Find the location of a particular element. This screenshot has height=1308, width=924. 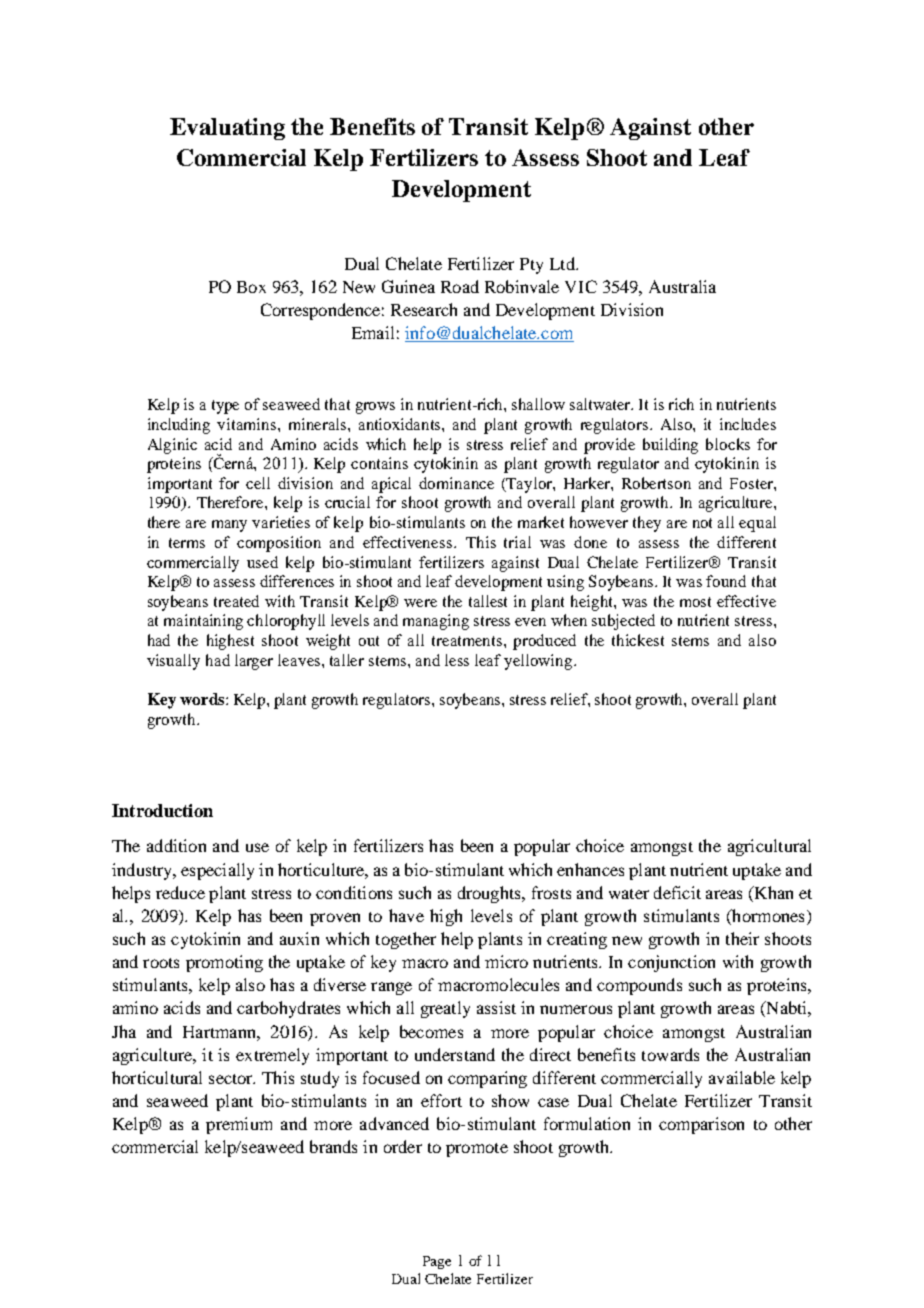

premium is located at coordinates (239, 1125).
